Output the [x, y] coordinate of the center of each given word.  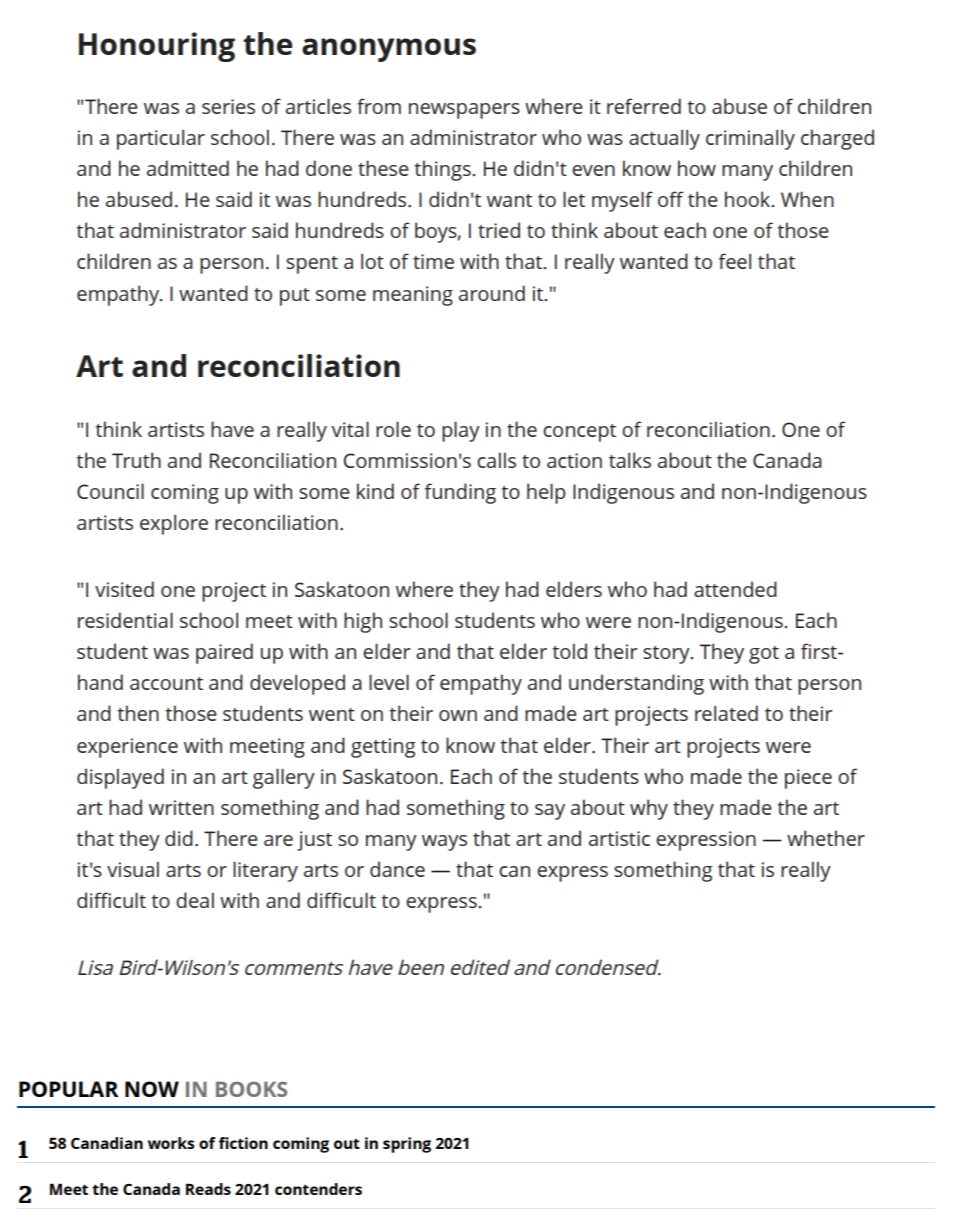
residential [125, 620]
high [363, 622]
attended [735, 589]
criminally [750, 140]
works [171, 1143]
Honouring [157, 47]
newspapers [464, 111]
